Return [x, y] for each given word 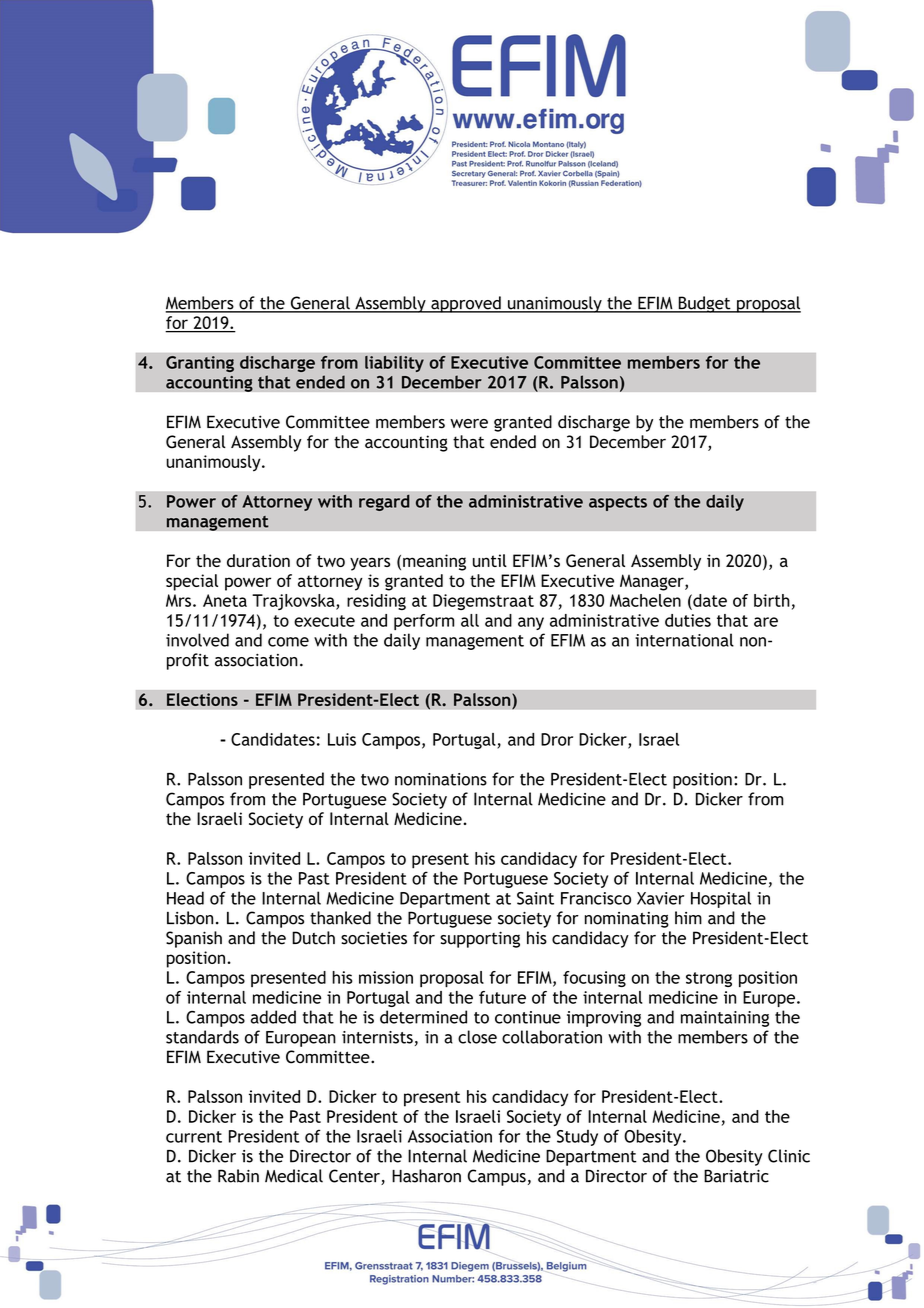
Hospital [721, 899]
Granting [200, 364]
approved [466, 304]
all [470, 620]
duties [688, 620]
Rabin [238, 1176]
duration [258, 560]
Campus [497, 1177]
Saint [535, 898]
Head [185, 898]
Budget [704, 304]
